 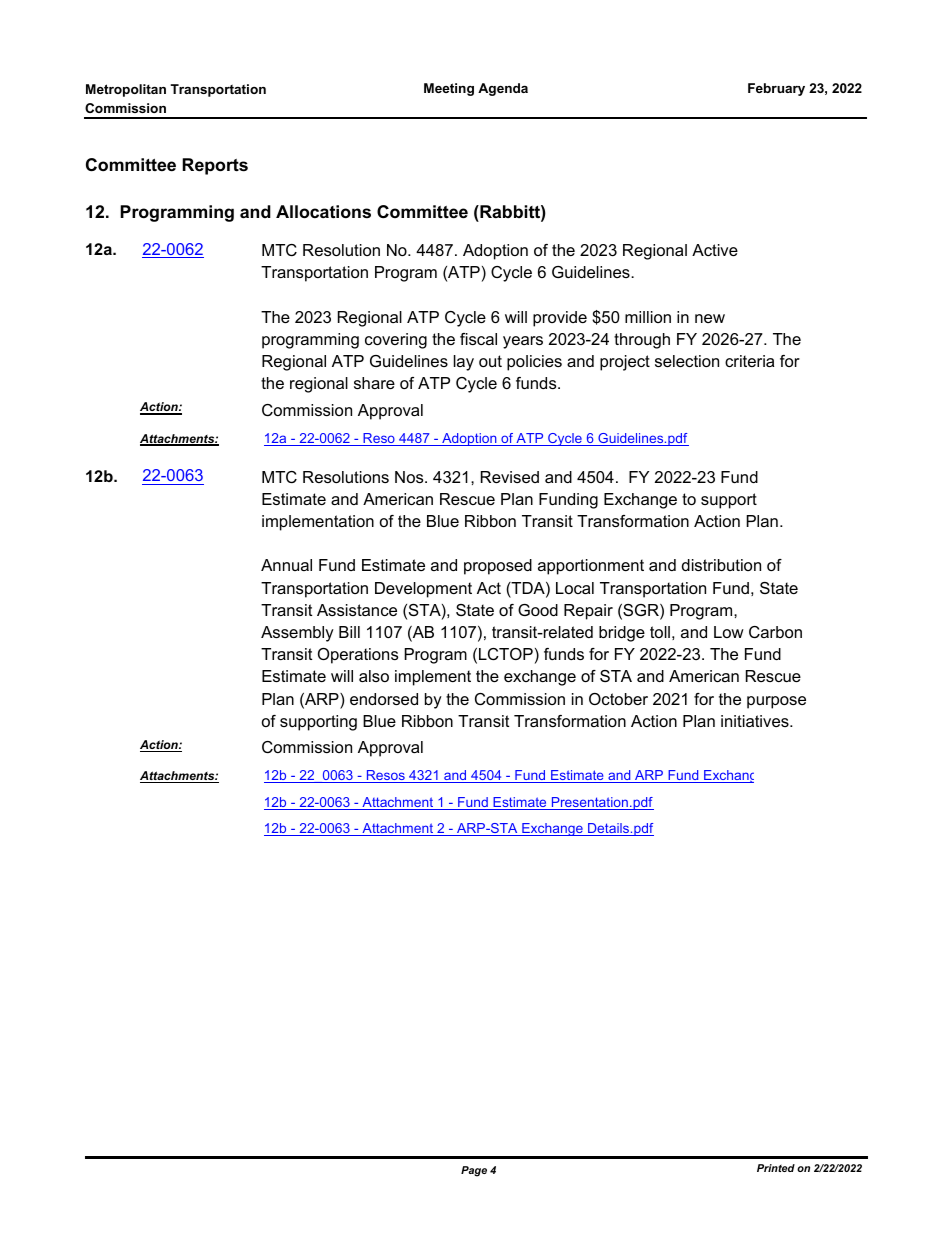 What do you see at coordinates (776, 702) in the page?
I see `purpose` at bounding box center [776, 702].
